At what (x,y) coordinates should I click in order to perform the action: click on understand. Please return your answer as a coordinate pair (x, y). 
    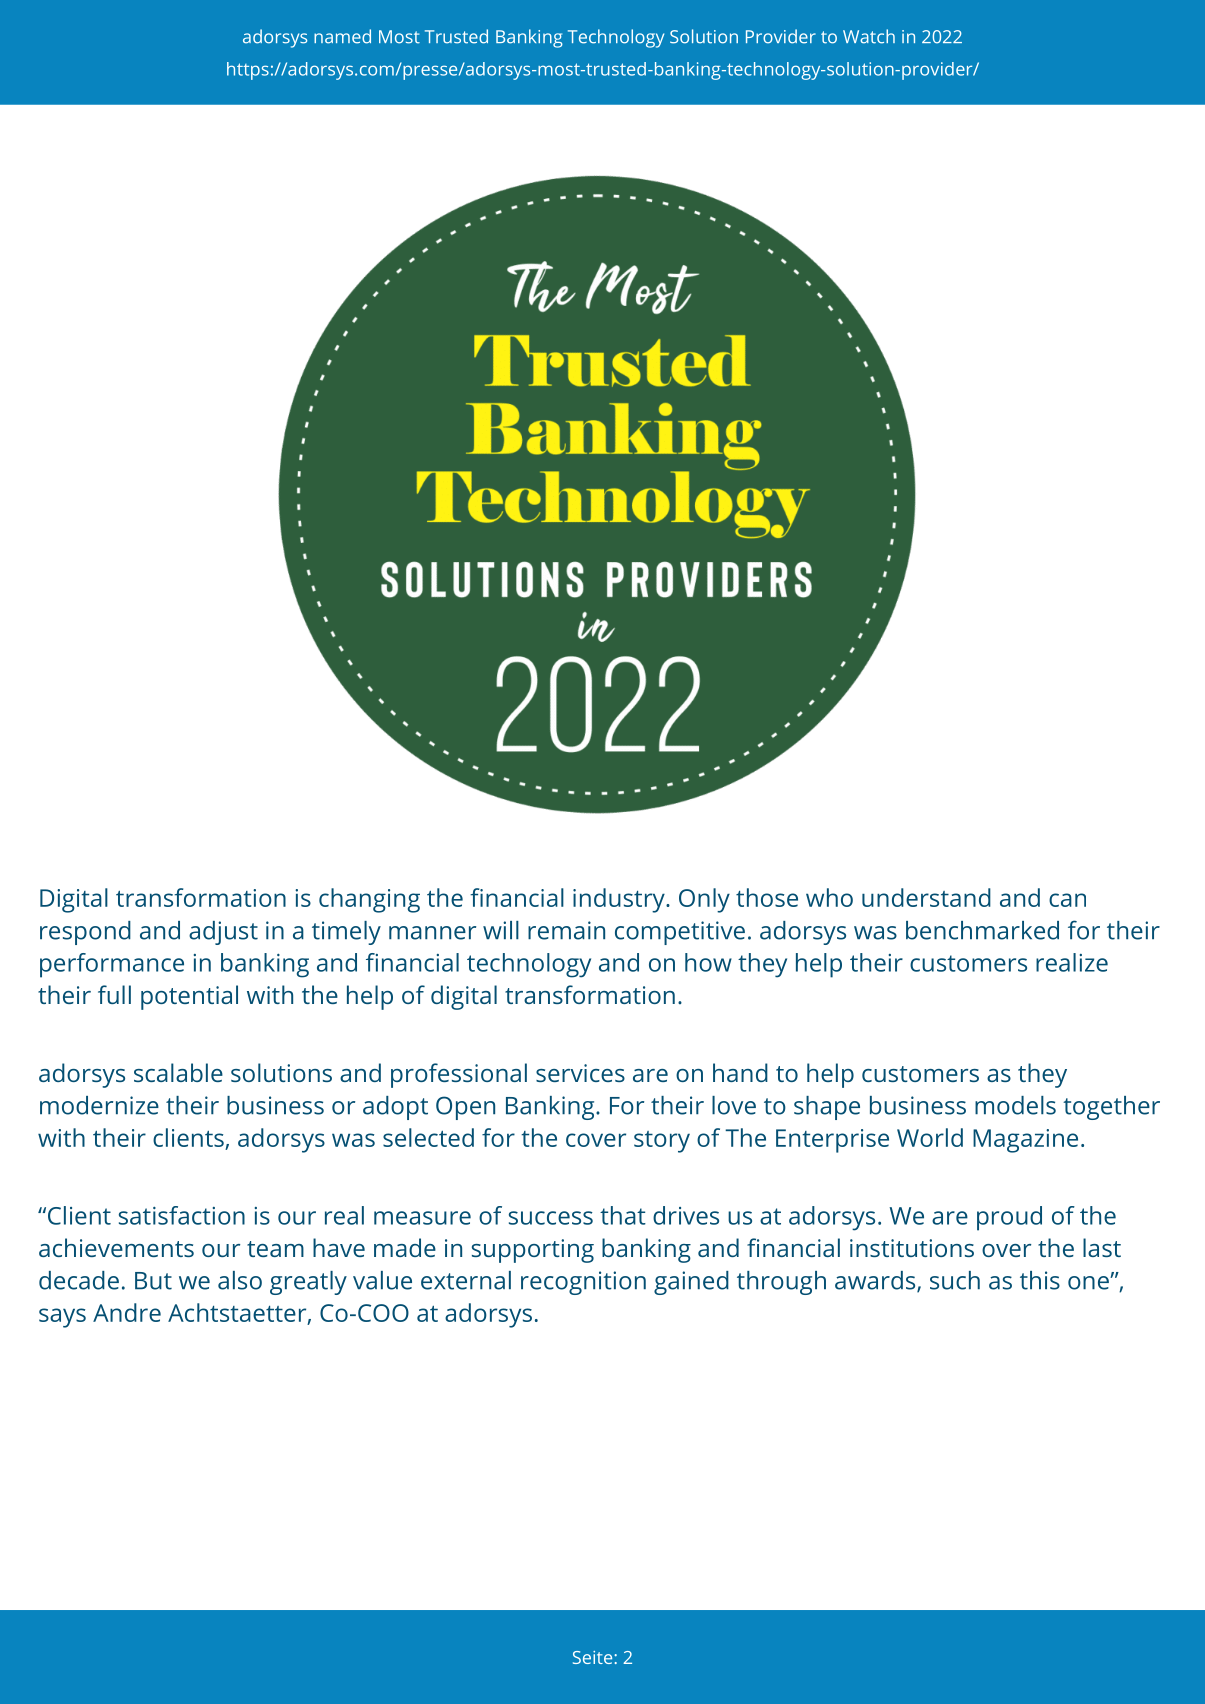
    Looking at the image, I should click on (926, 897).
